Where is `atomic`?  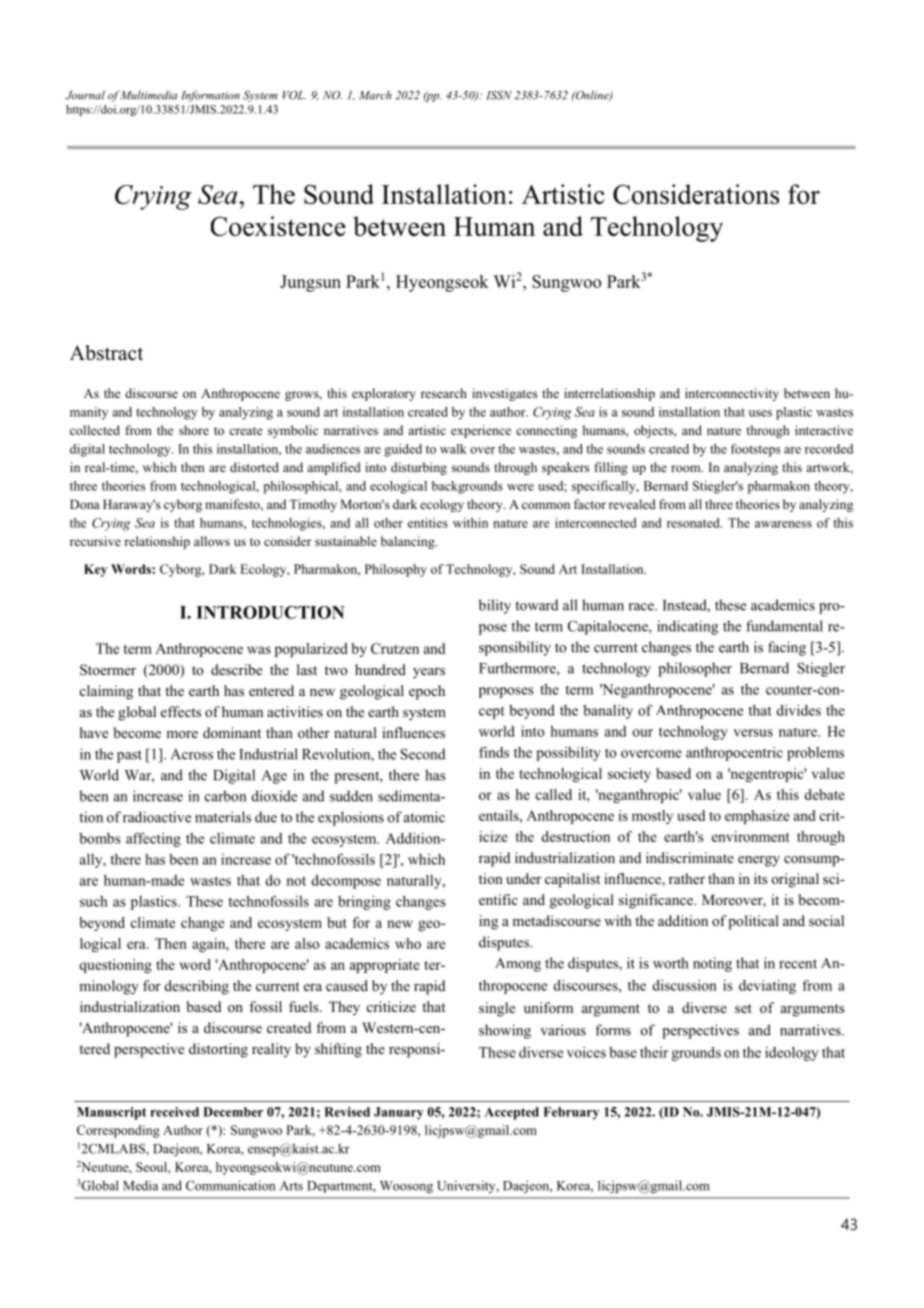 atomic is located at coordinates (424, 817).
